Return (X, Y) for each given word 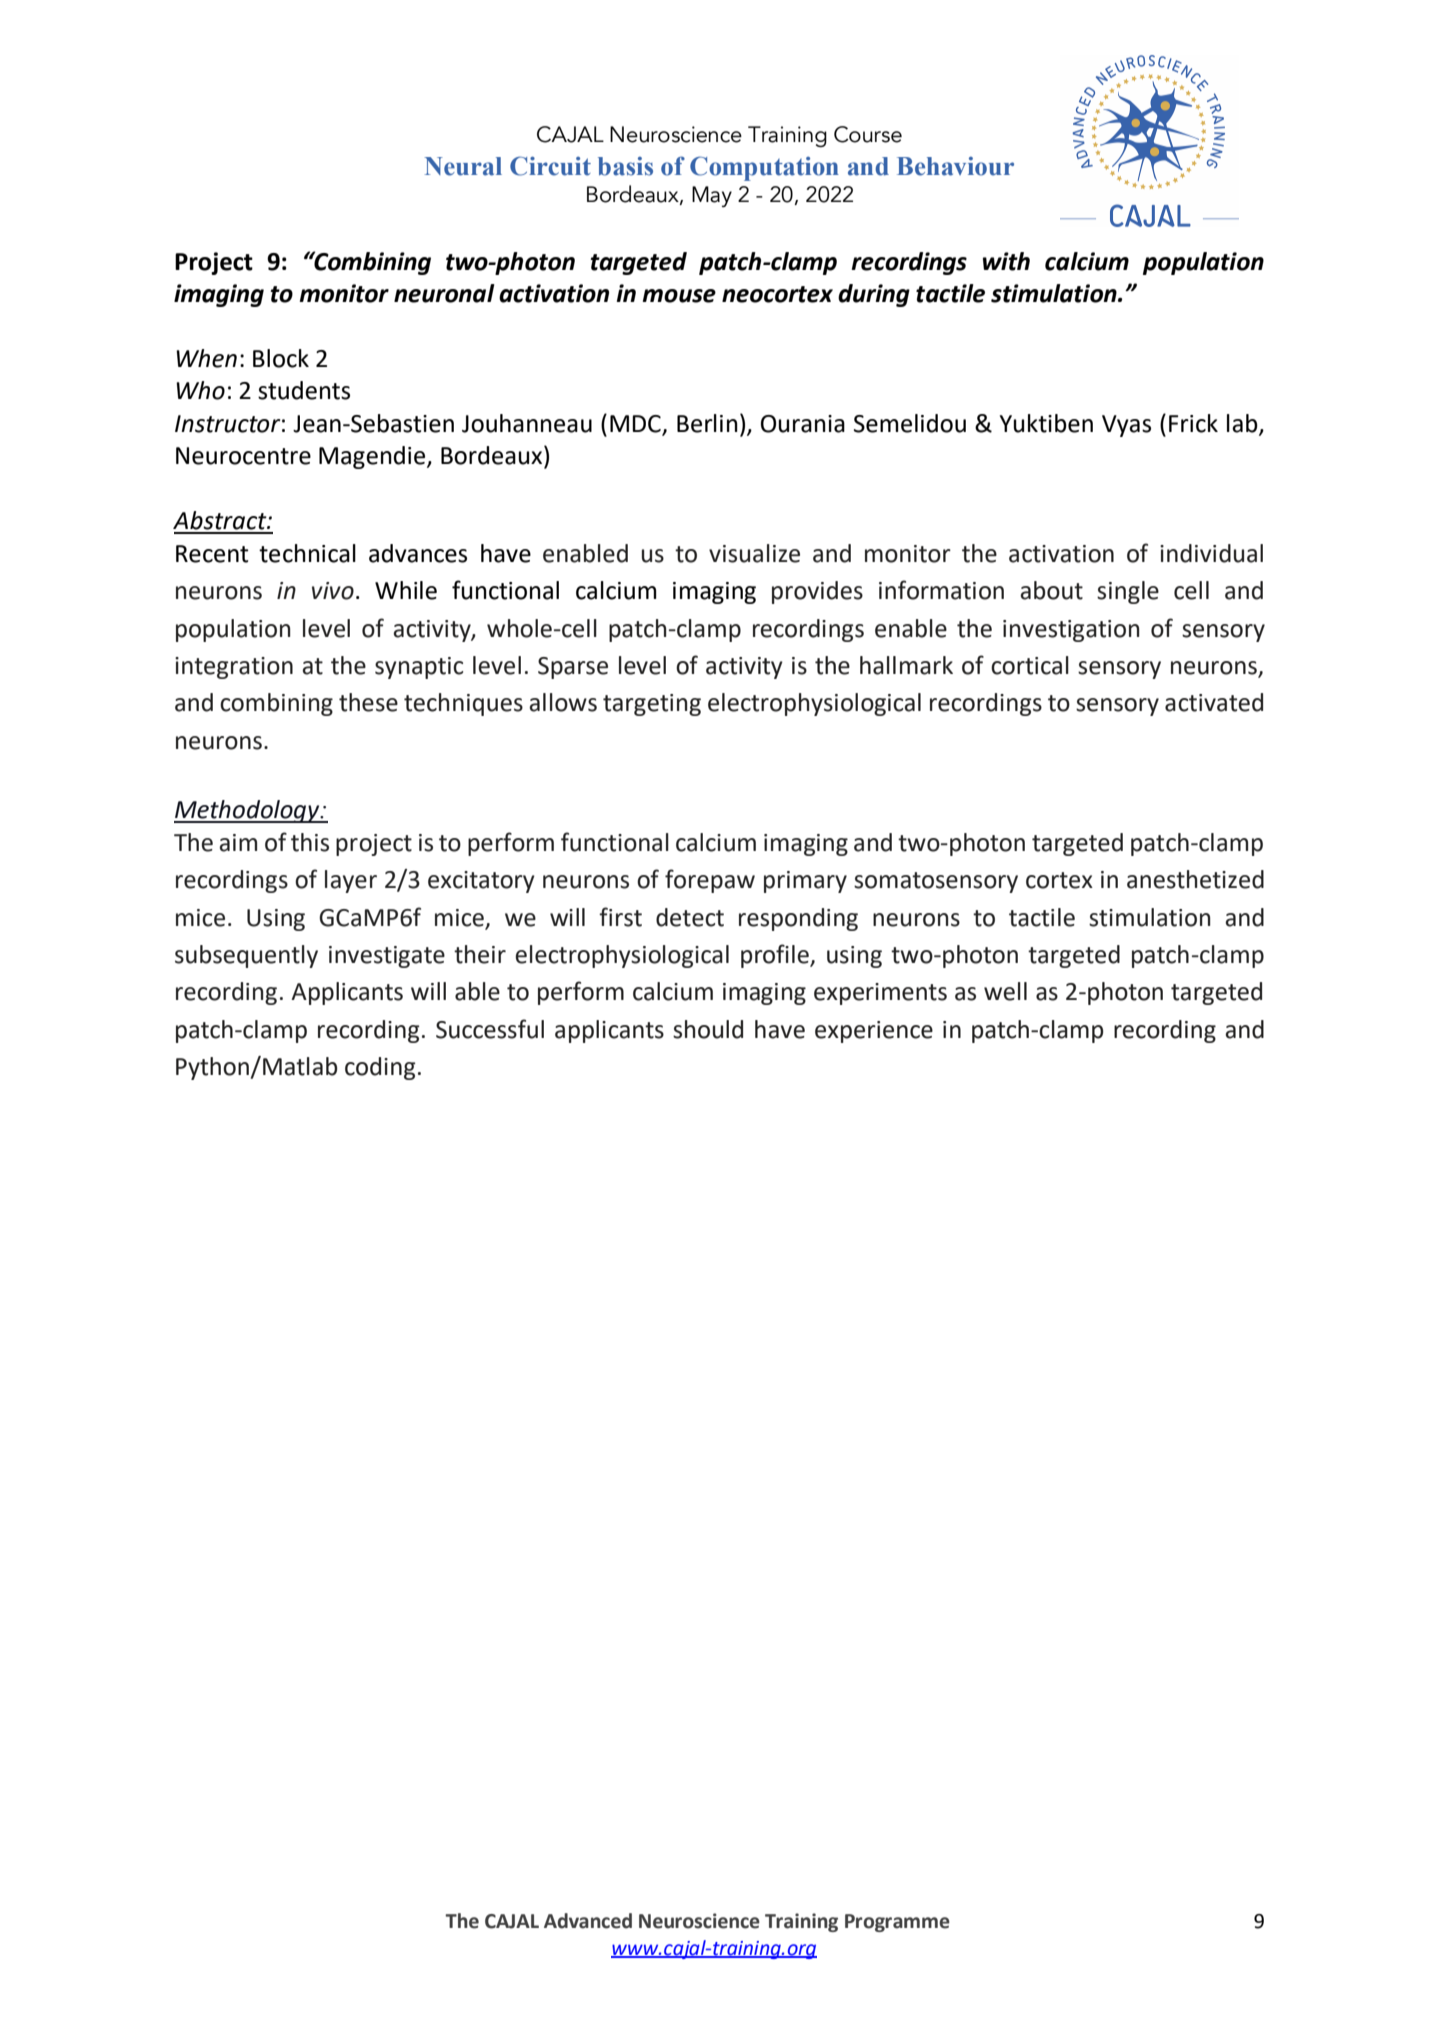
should (708, 1029)
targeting (652, 705)
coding (380, 1068)
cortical (1030, 665)
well (1005, 991)
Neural (463, 166)
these (368, 702)
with (1006, 261)
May (712, 196)
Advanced (588, 1921)
